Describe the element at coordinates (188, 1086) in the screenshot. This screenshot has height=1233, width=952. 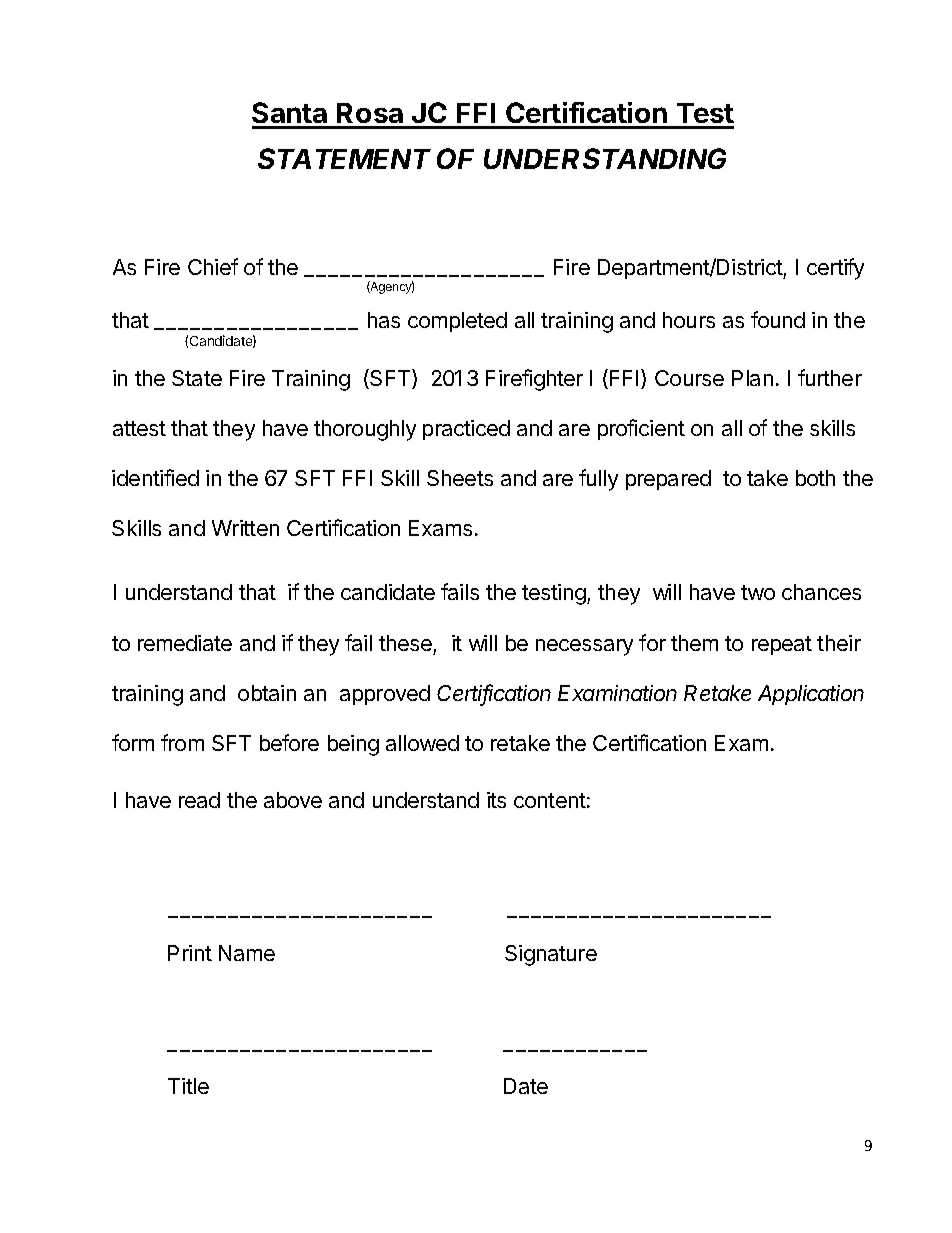
I see `Title` at that location.
